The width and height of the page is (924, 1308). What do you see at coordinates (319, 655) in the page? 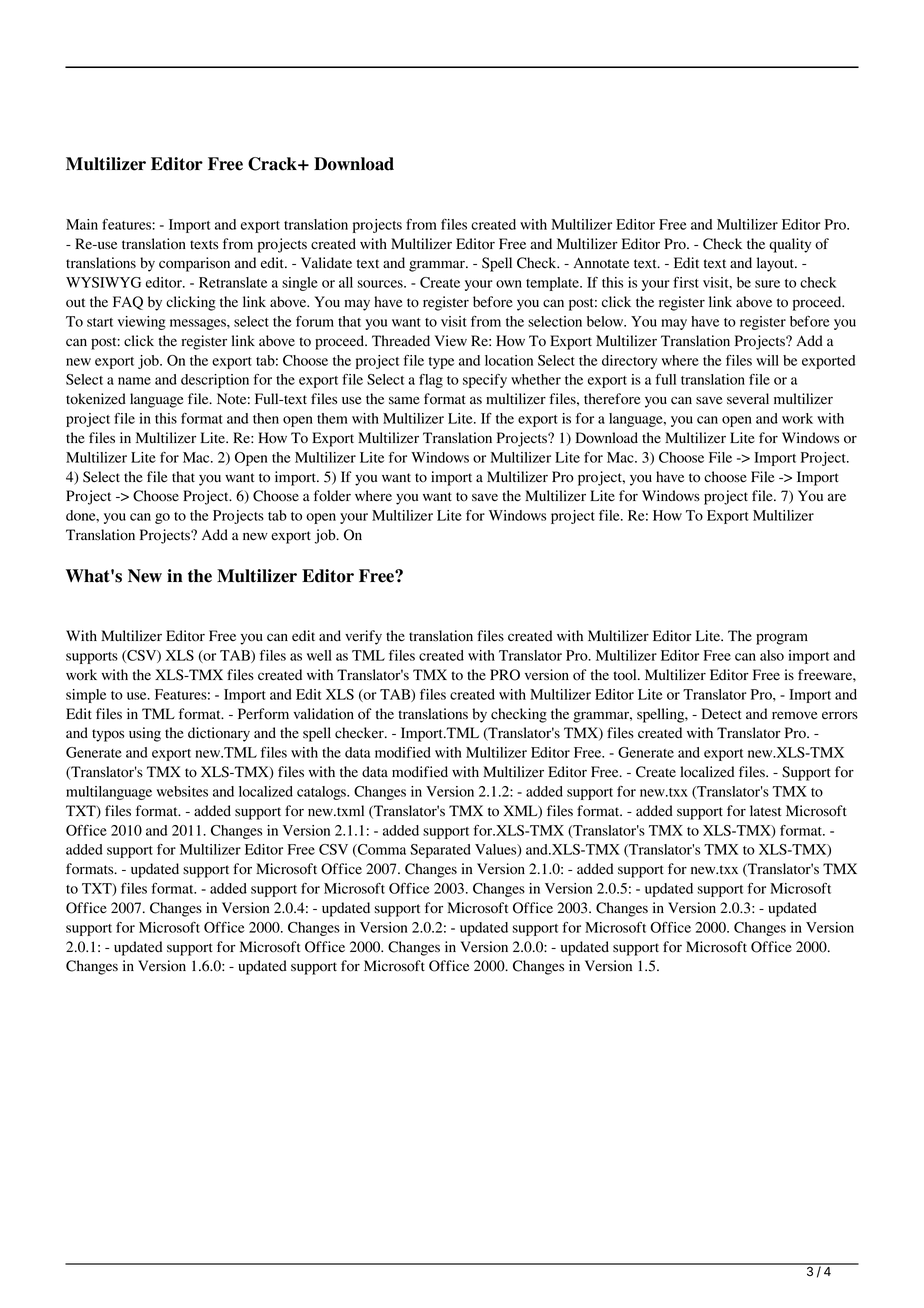
I see `well` at bounding box center [319, 655].
